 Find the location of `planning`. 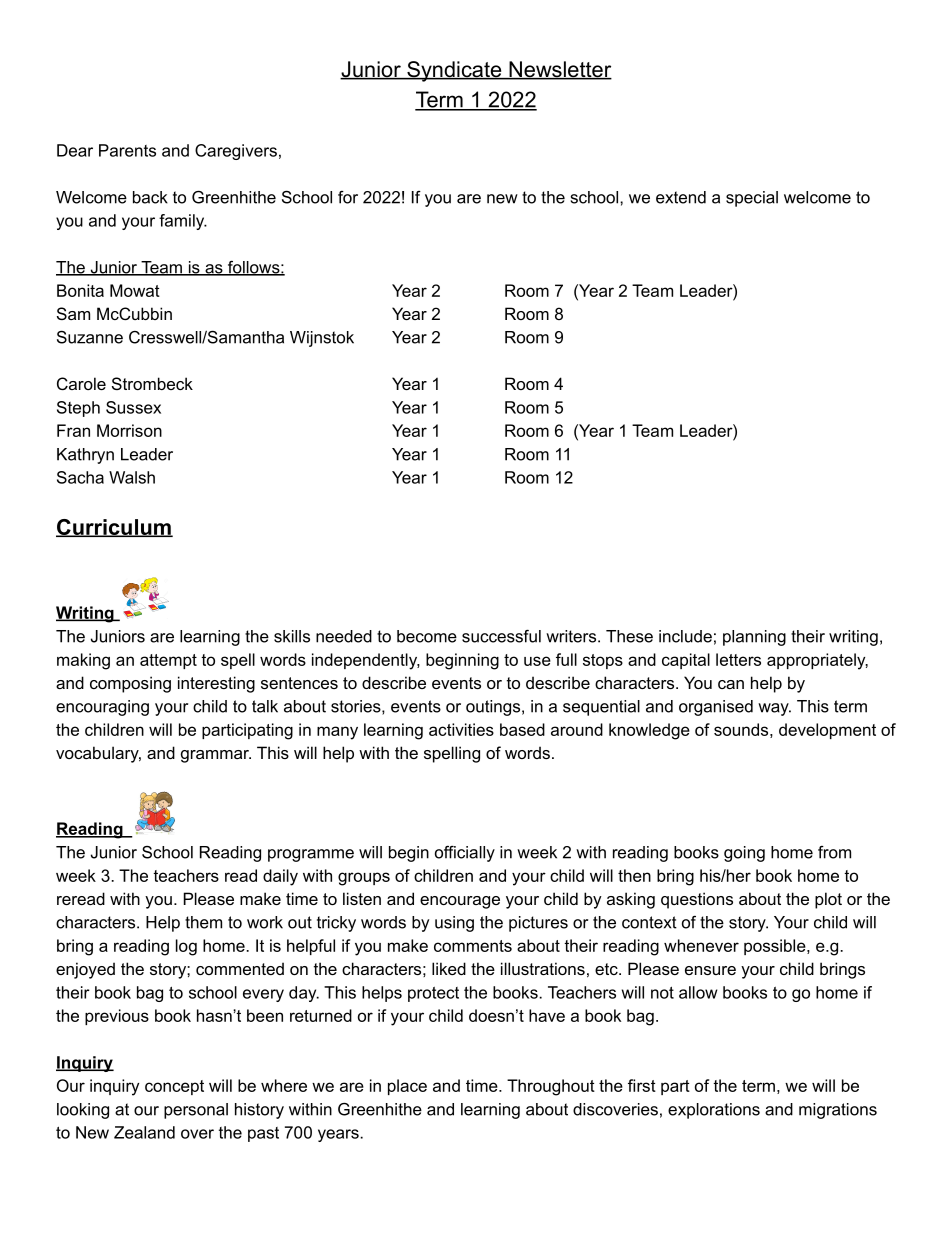

planning is located at coordinates (754, 638).
